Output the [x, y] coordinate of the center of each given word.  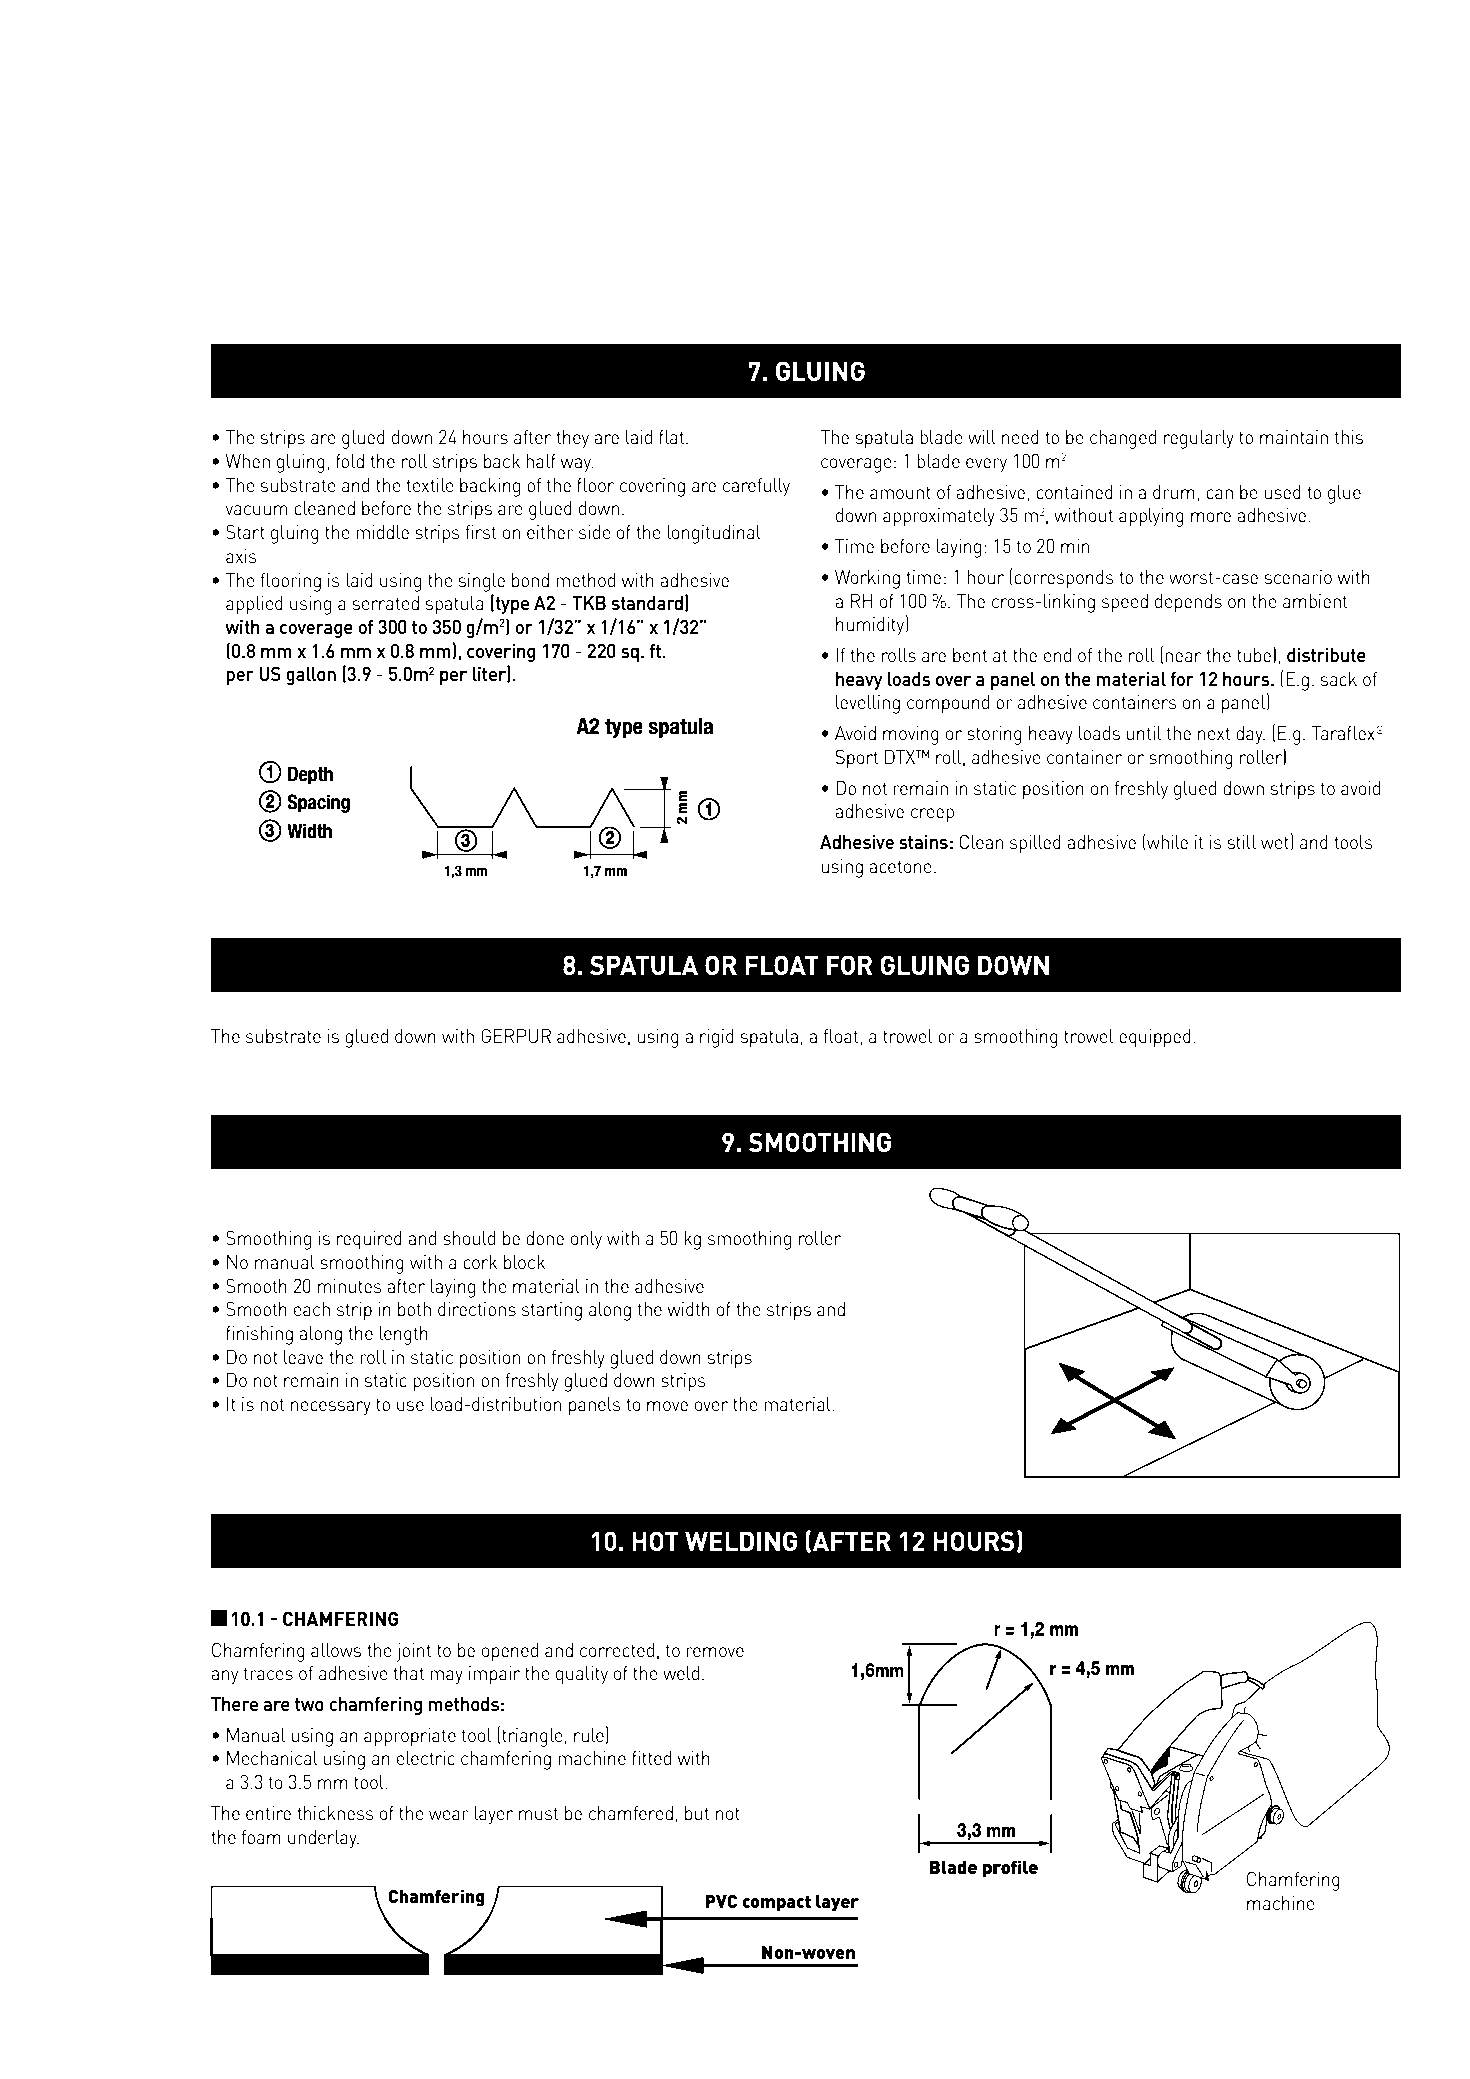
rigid [717, 1038]
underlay [323, 1839]
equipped [1155, 1038]
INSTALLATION [455, 244]
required [369, 1240]
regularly [1199, 439]
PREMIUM [950, 244]
